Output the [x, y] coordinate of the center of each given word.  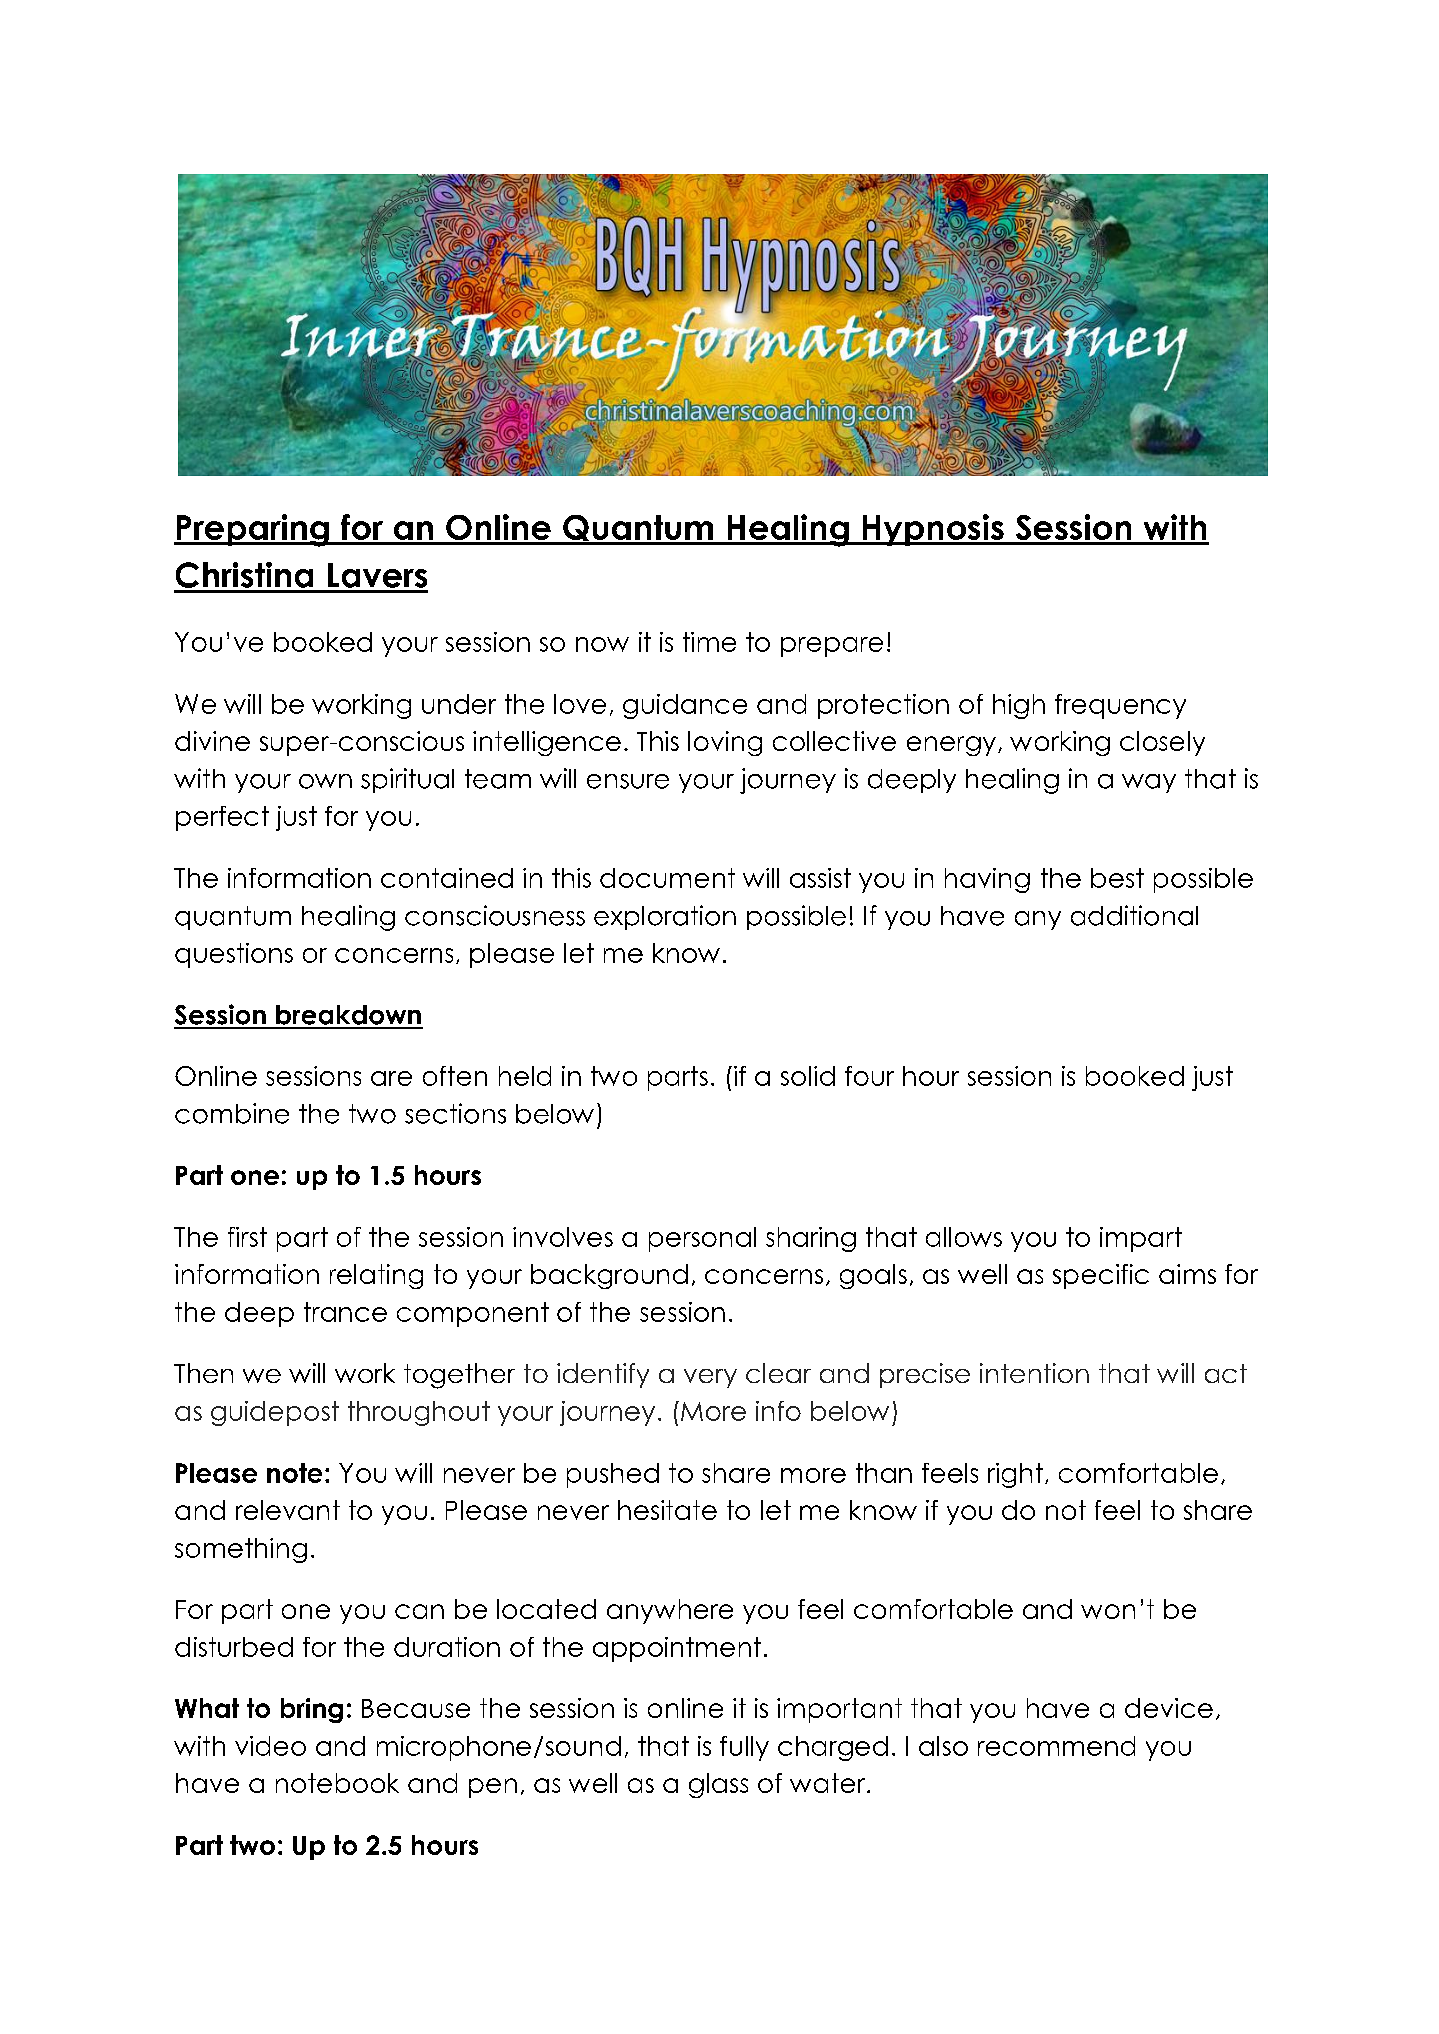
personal [702, 1239]
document [667, 878]
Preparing [252, 530]
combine [232, 1113]
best [1117, 878]
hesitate [667, 1510]
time [709, 642]
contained [447, 878]
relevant [288, 1510]
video [270, 1746]
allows [964, 1237]
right [1015, 1475]
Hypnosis [933, 530]
